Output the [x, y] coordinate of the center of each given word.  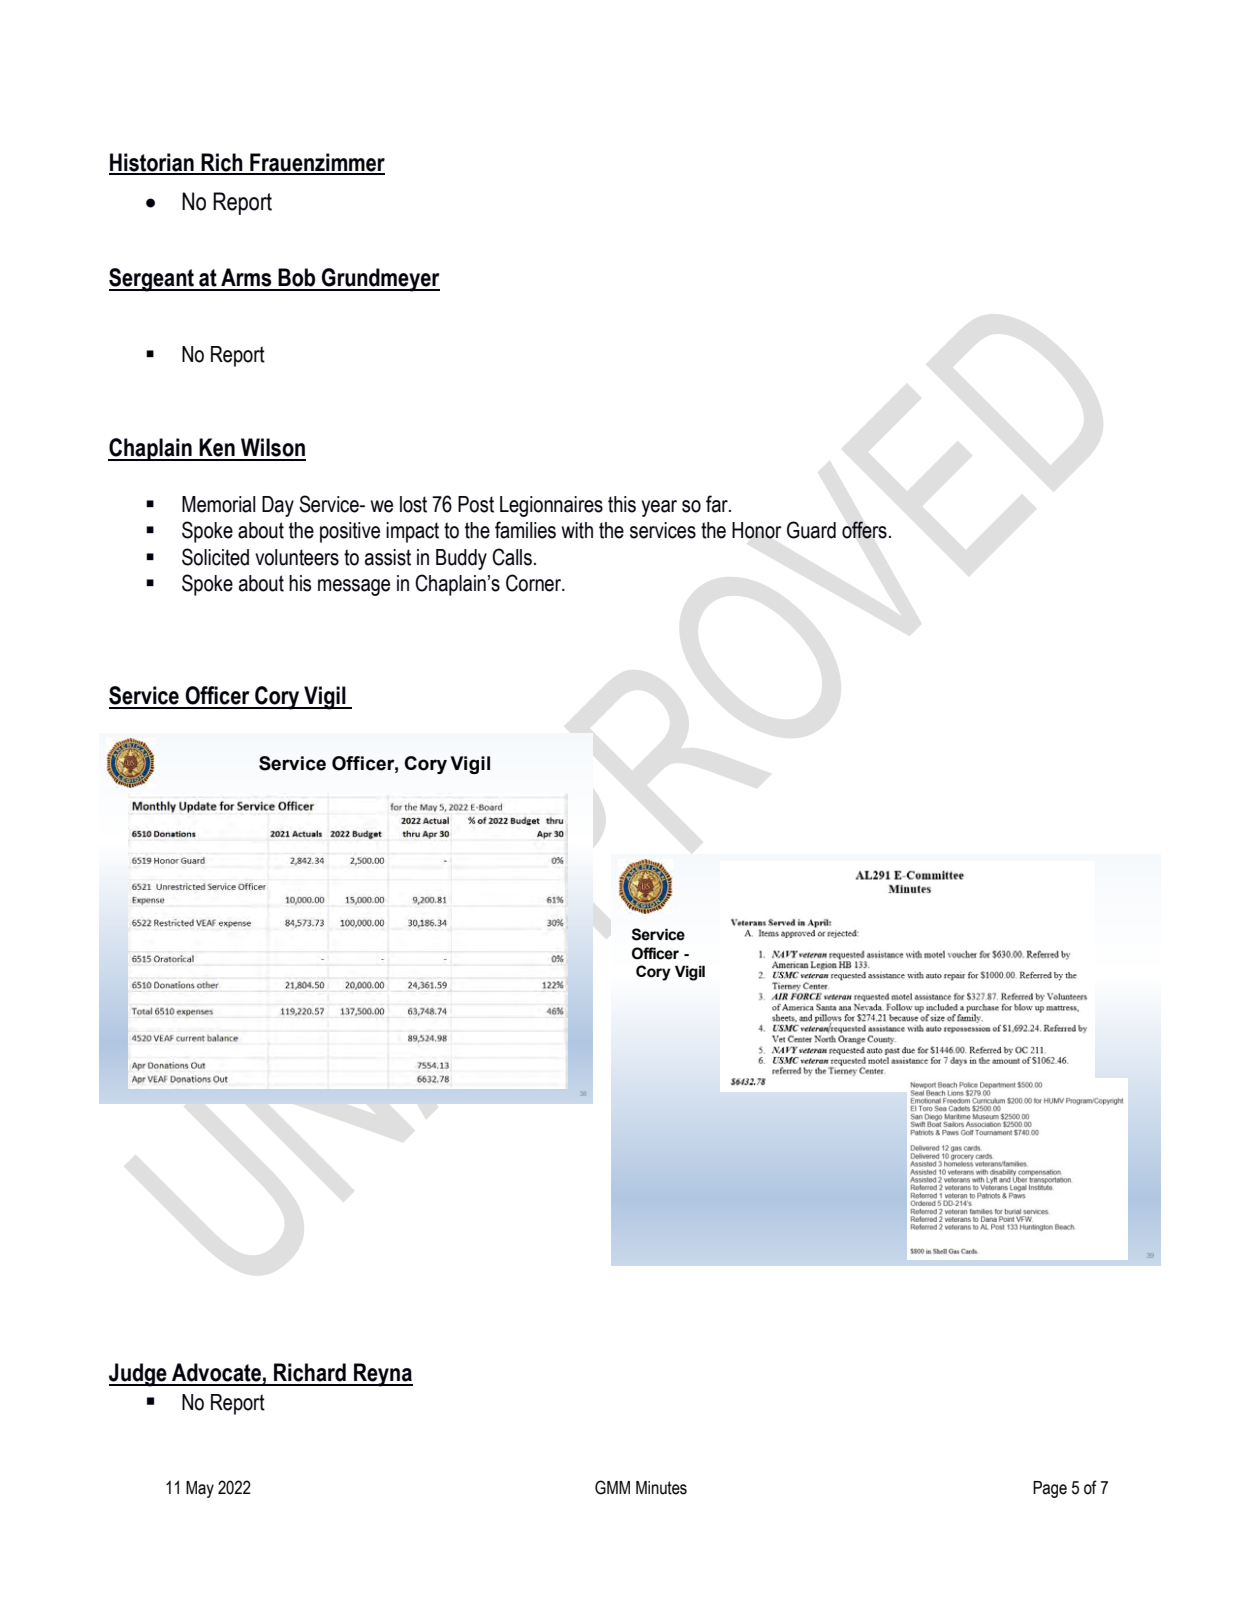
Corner [535, 583]
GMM [612, 1487]
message [354, 587]
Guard [811, 530]
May [200, 1489]
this [622, 504]
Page [1050, 1489]
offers [864, 530]
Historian [152, 163]
